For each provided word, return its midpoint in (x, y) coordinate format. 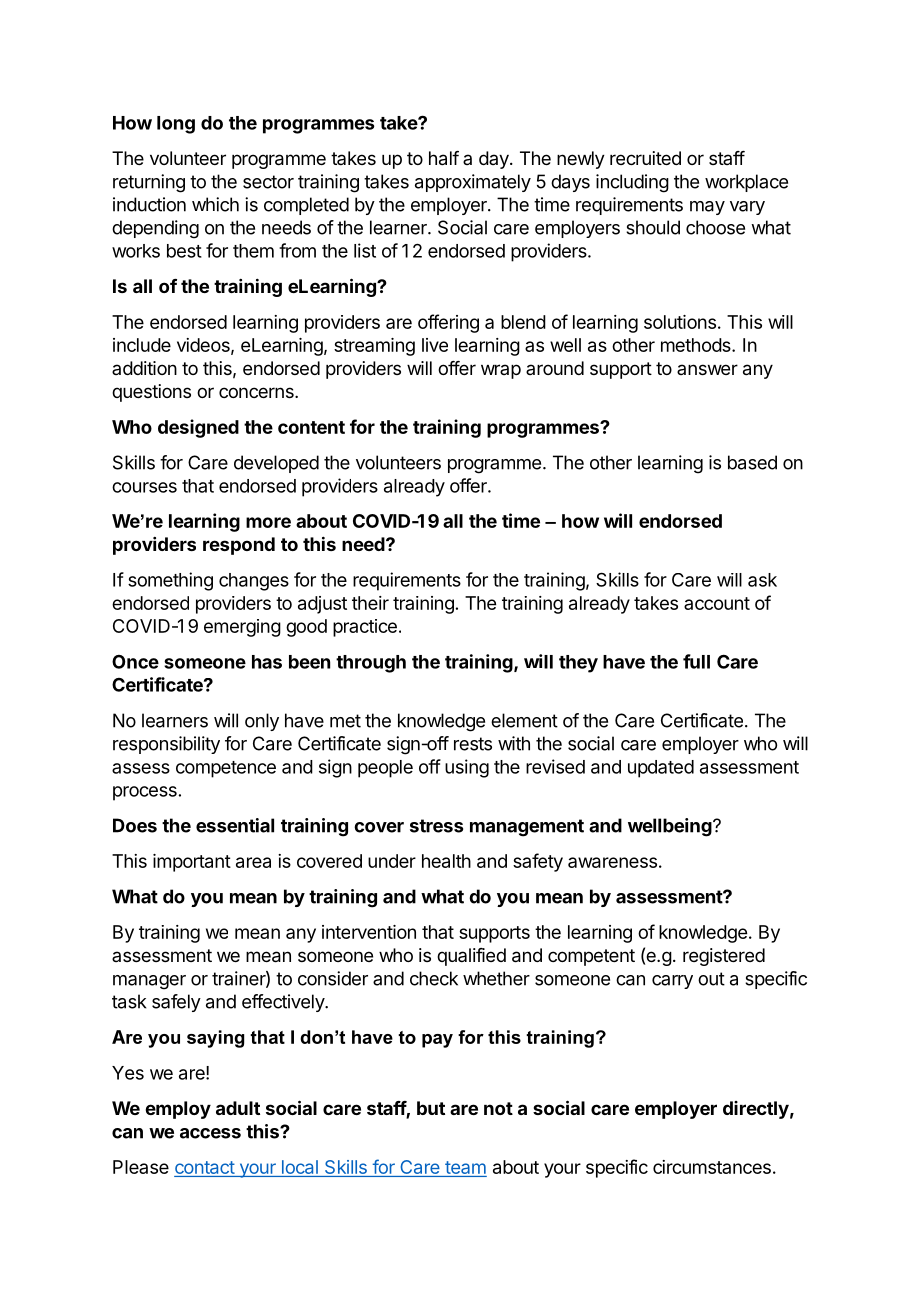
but (431, 1108)
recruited (645, 158)
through (371, 664)
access (210, 1133)
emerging (242, 628)
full (696, 661)
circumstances (712, 1167)
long (176, 125)
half (444, 158)
